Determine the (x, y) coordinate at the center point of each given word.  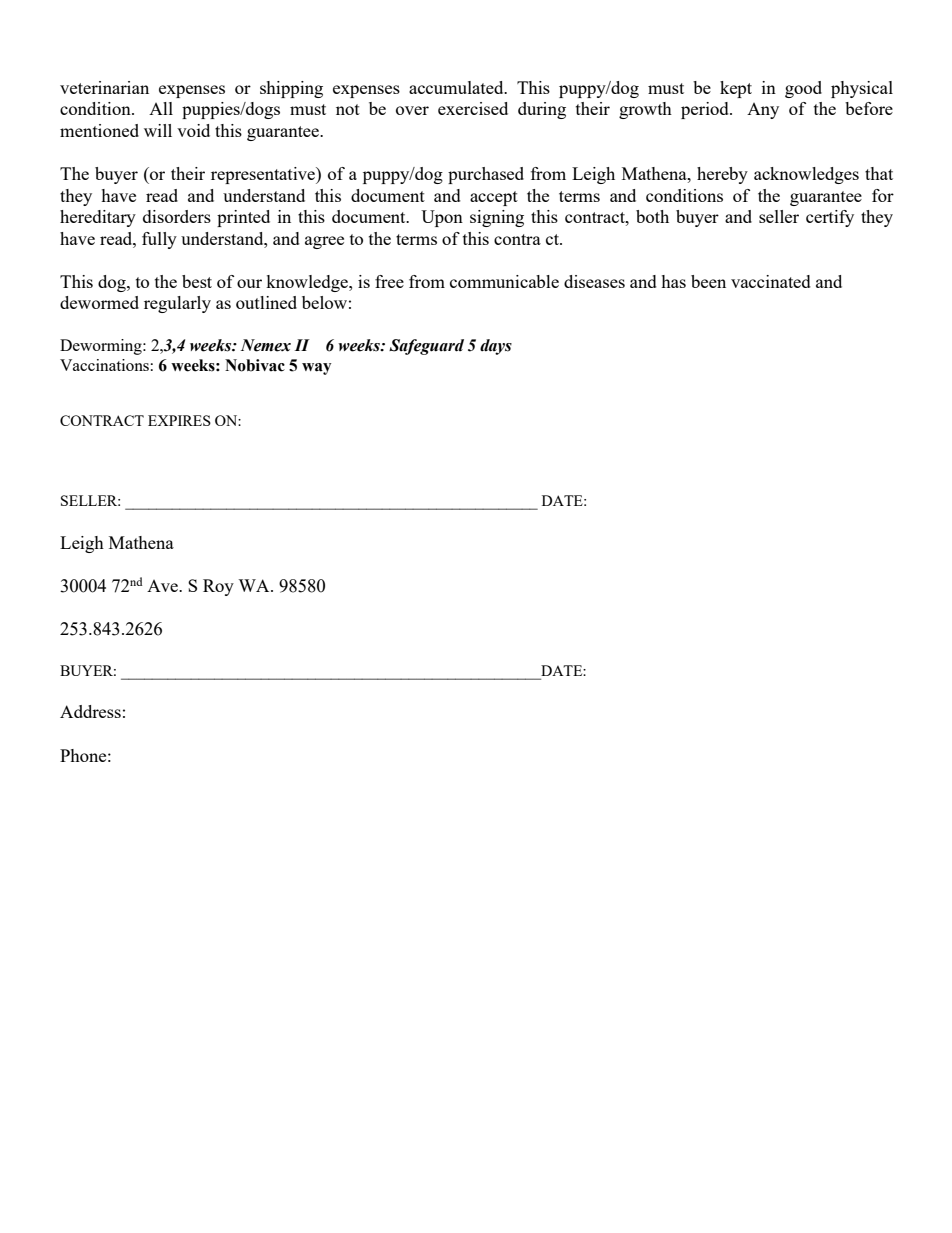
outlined (266, 302)
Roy (218, 587)
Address (90, 711)
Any (763, 111)
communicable (504, 281)
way (317, 369)
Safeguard (426, 347)
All (161, 108)
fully (159, 240)
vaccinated (771, 281)
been (708, 281)
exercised (473, 108)
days (496, 347)
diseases (594, 281)
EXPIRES (179, 420)
